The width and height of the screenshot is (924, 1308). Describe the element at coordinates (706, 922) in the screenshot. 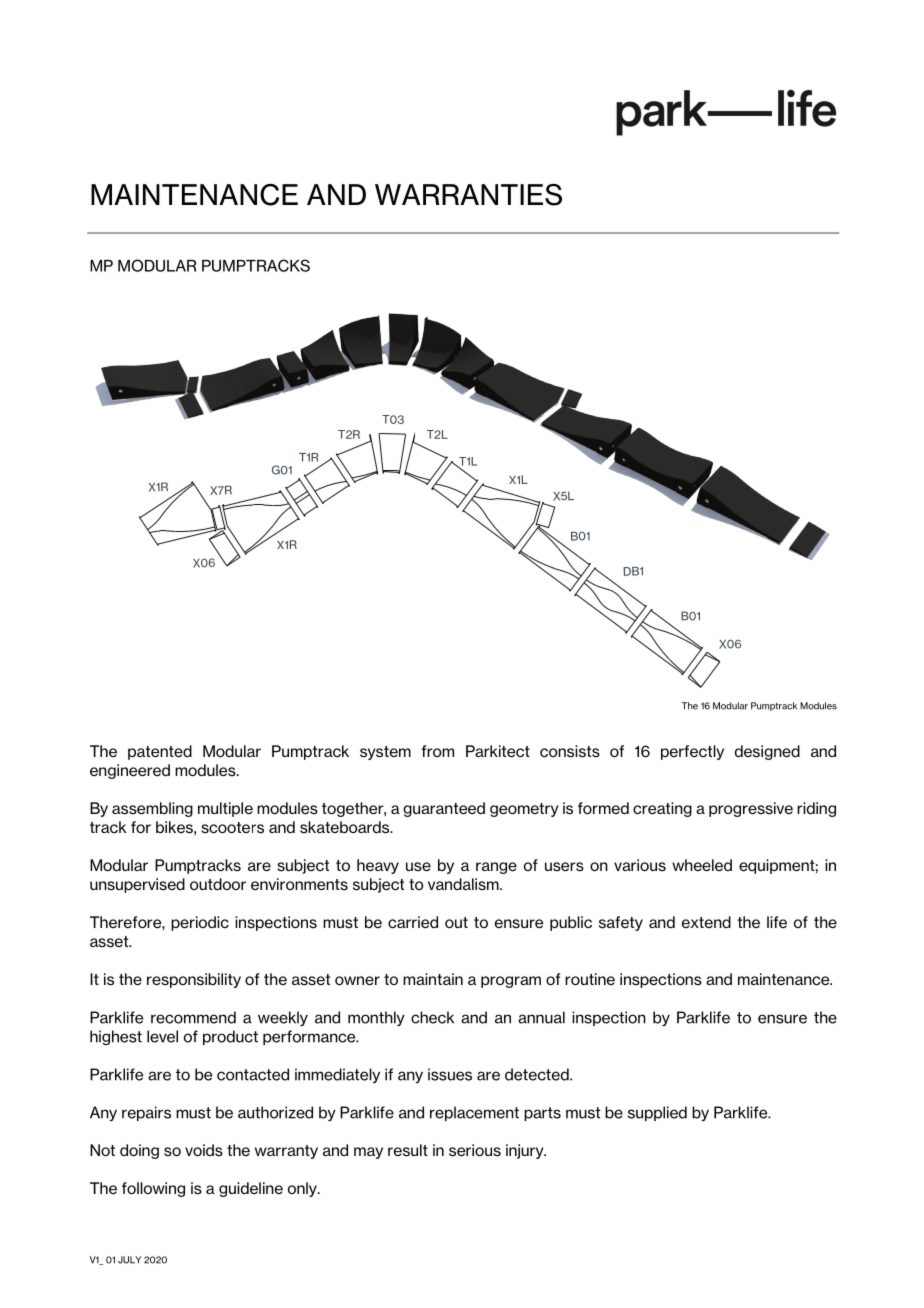

I see `extend` at that location.
